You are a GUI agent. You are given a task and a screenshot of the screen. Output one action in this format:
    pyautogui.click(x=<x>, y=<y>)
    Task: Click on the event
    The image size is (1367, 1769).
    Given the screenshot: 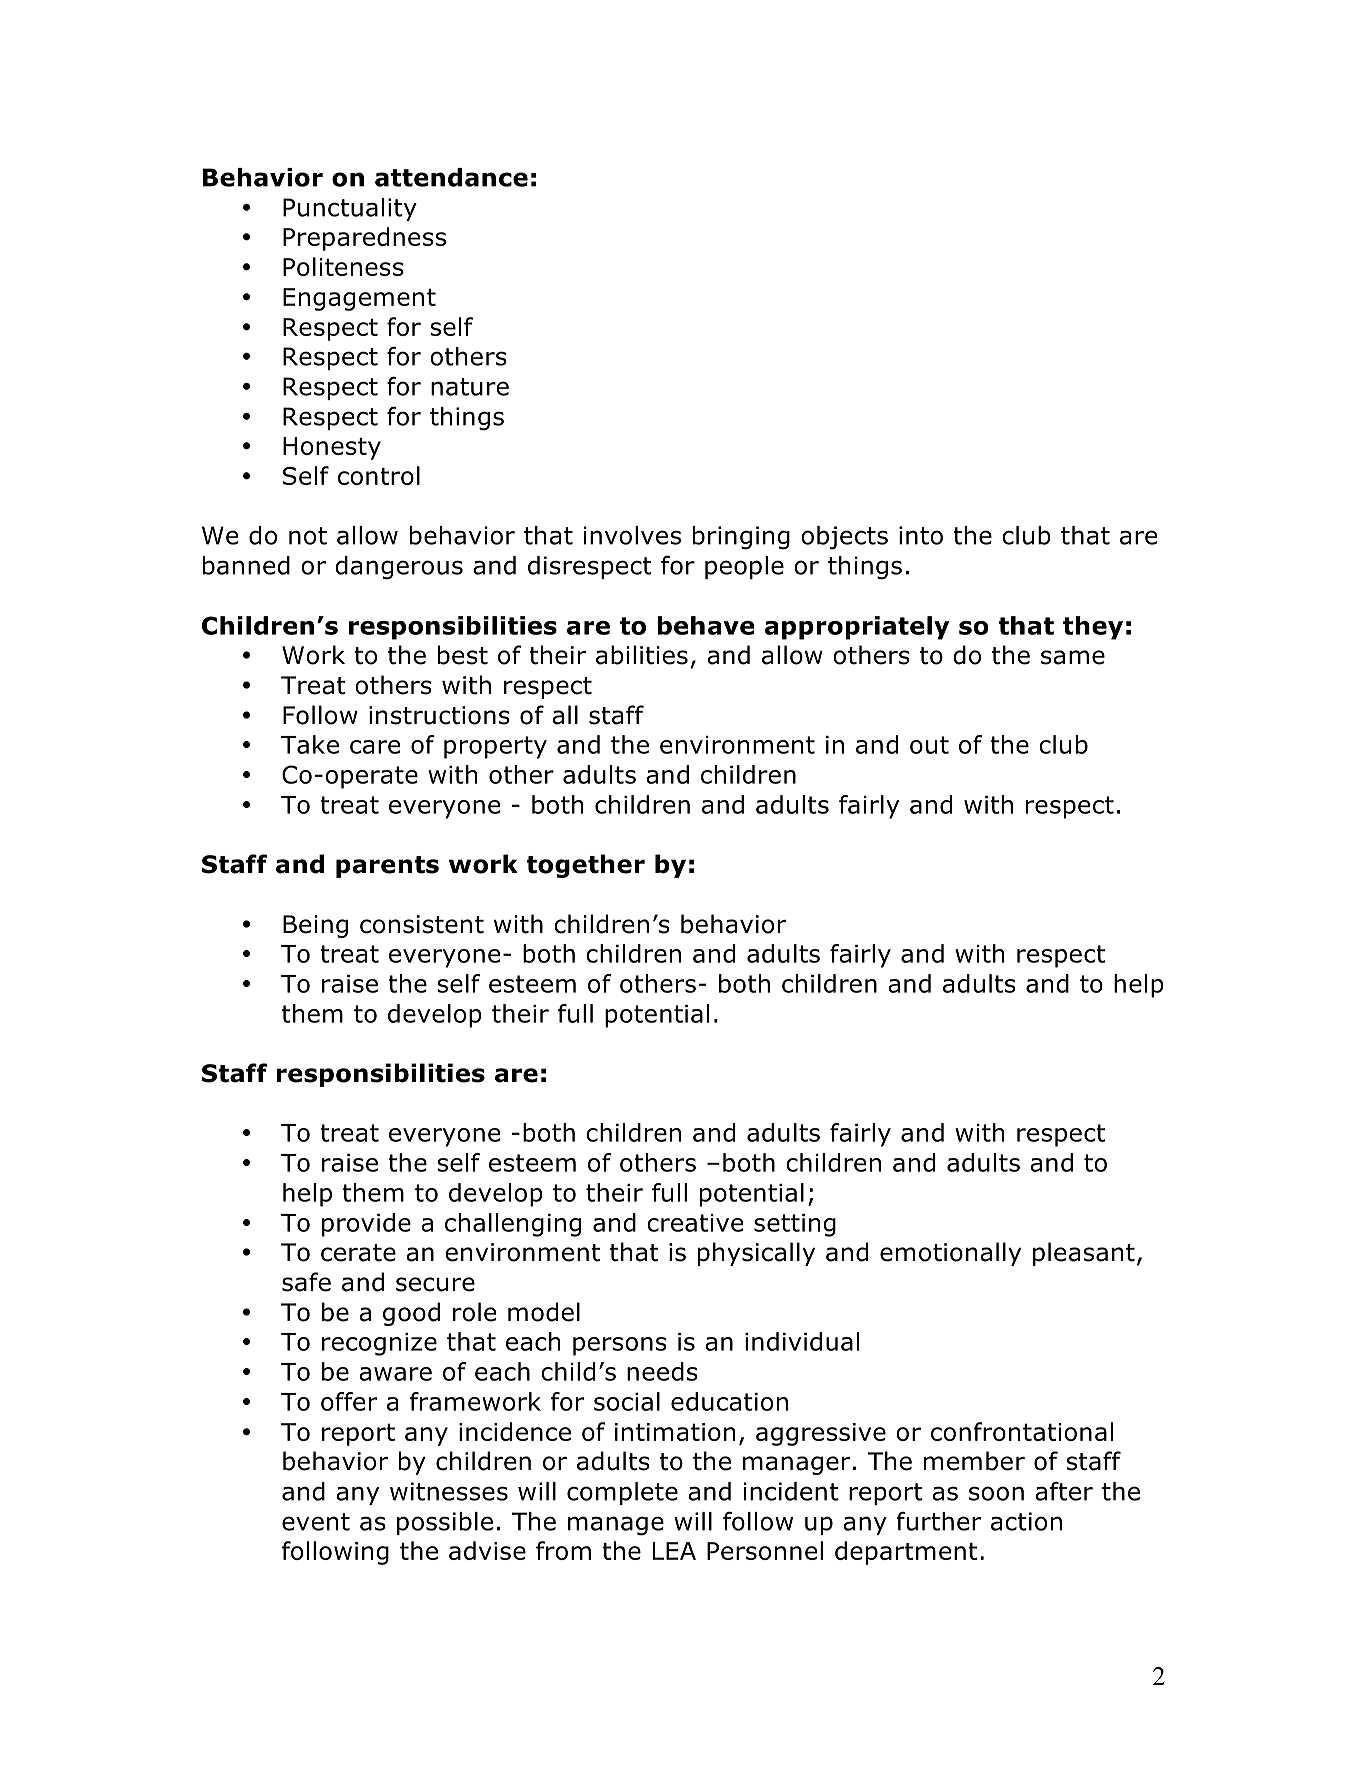 What is the action you would take?
    pyautogui.click(x=316, y=1522)
